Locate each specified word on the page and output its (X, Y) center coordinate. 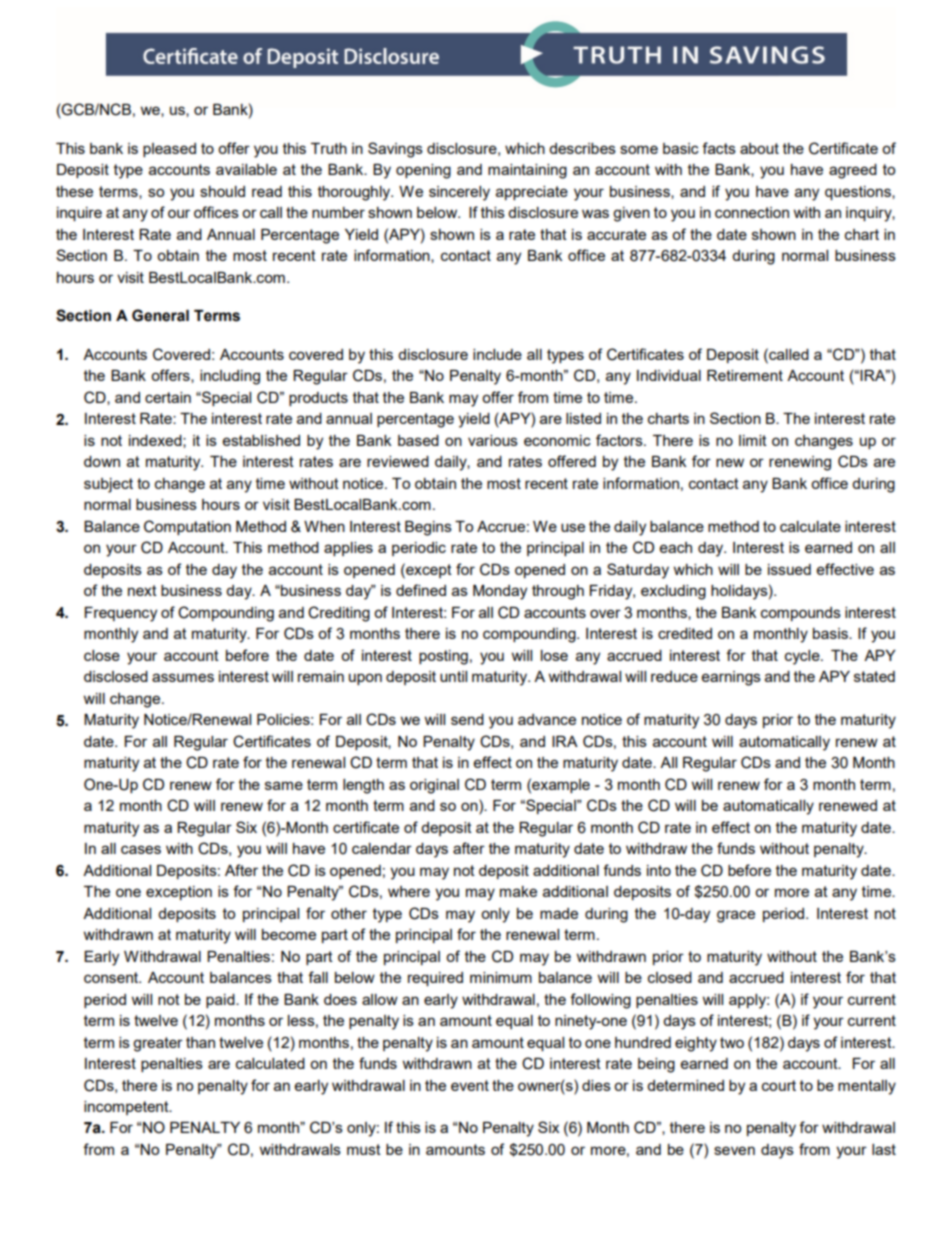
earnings (731, 678)
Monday (500, 592)
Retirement (745, 375)
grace (736, 916)
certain (168, 397)
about (759, 148)
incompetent (127, 1108)
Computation (187, 527)
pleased (169, 150)
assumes (183, 677)
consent (112, 977)
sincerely (459, 193)
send (467, 719)
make (518, 891)
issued (789, 569)
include (497, 354)
